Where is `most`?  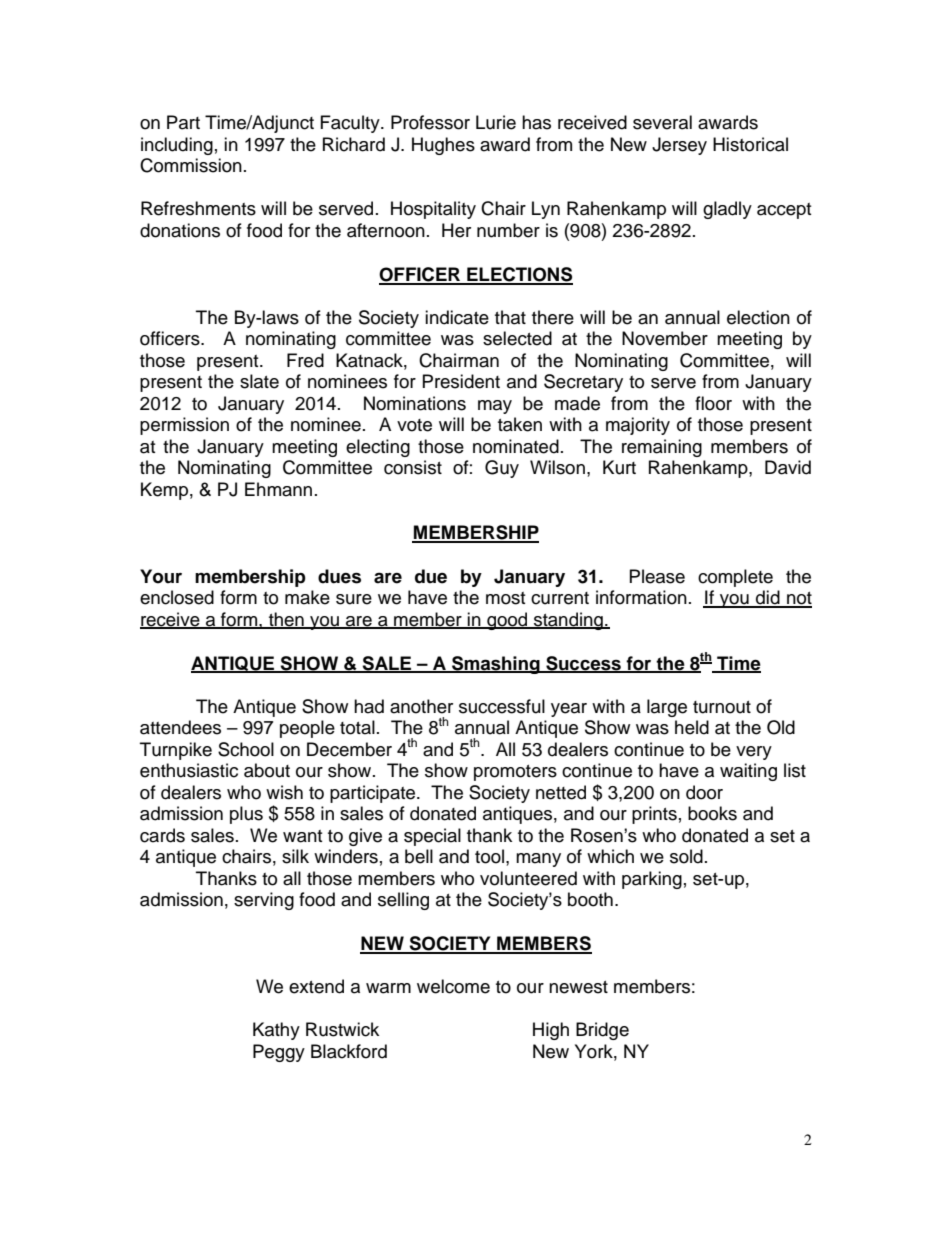
most is located at coordinates (505, 598).
